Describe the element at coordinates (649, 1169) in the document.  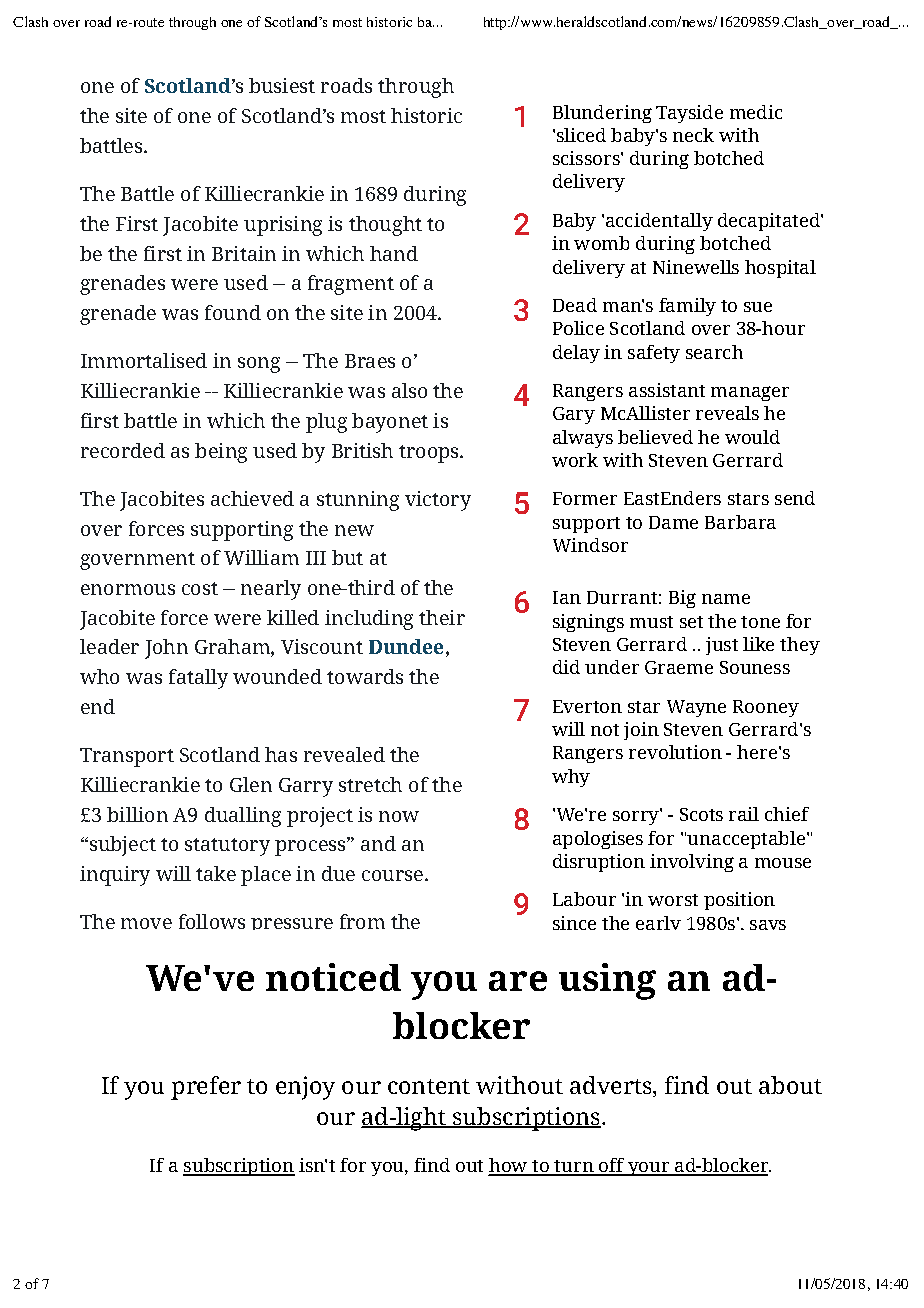
I see `your` at that location.
